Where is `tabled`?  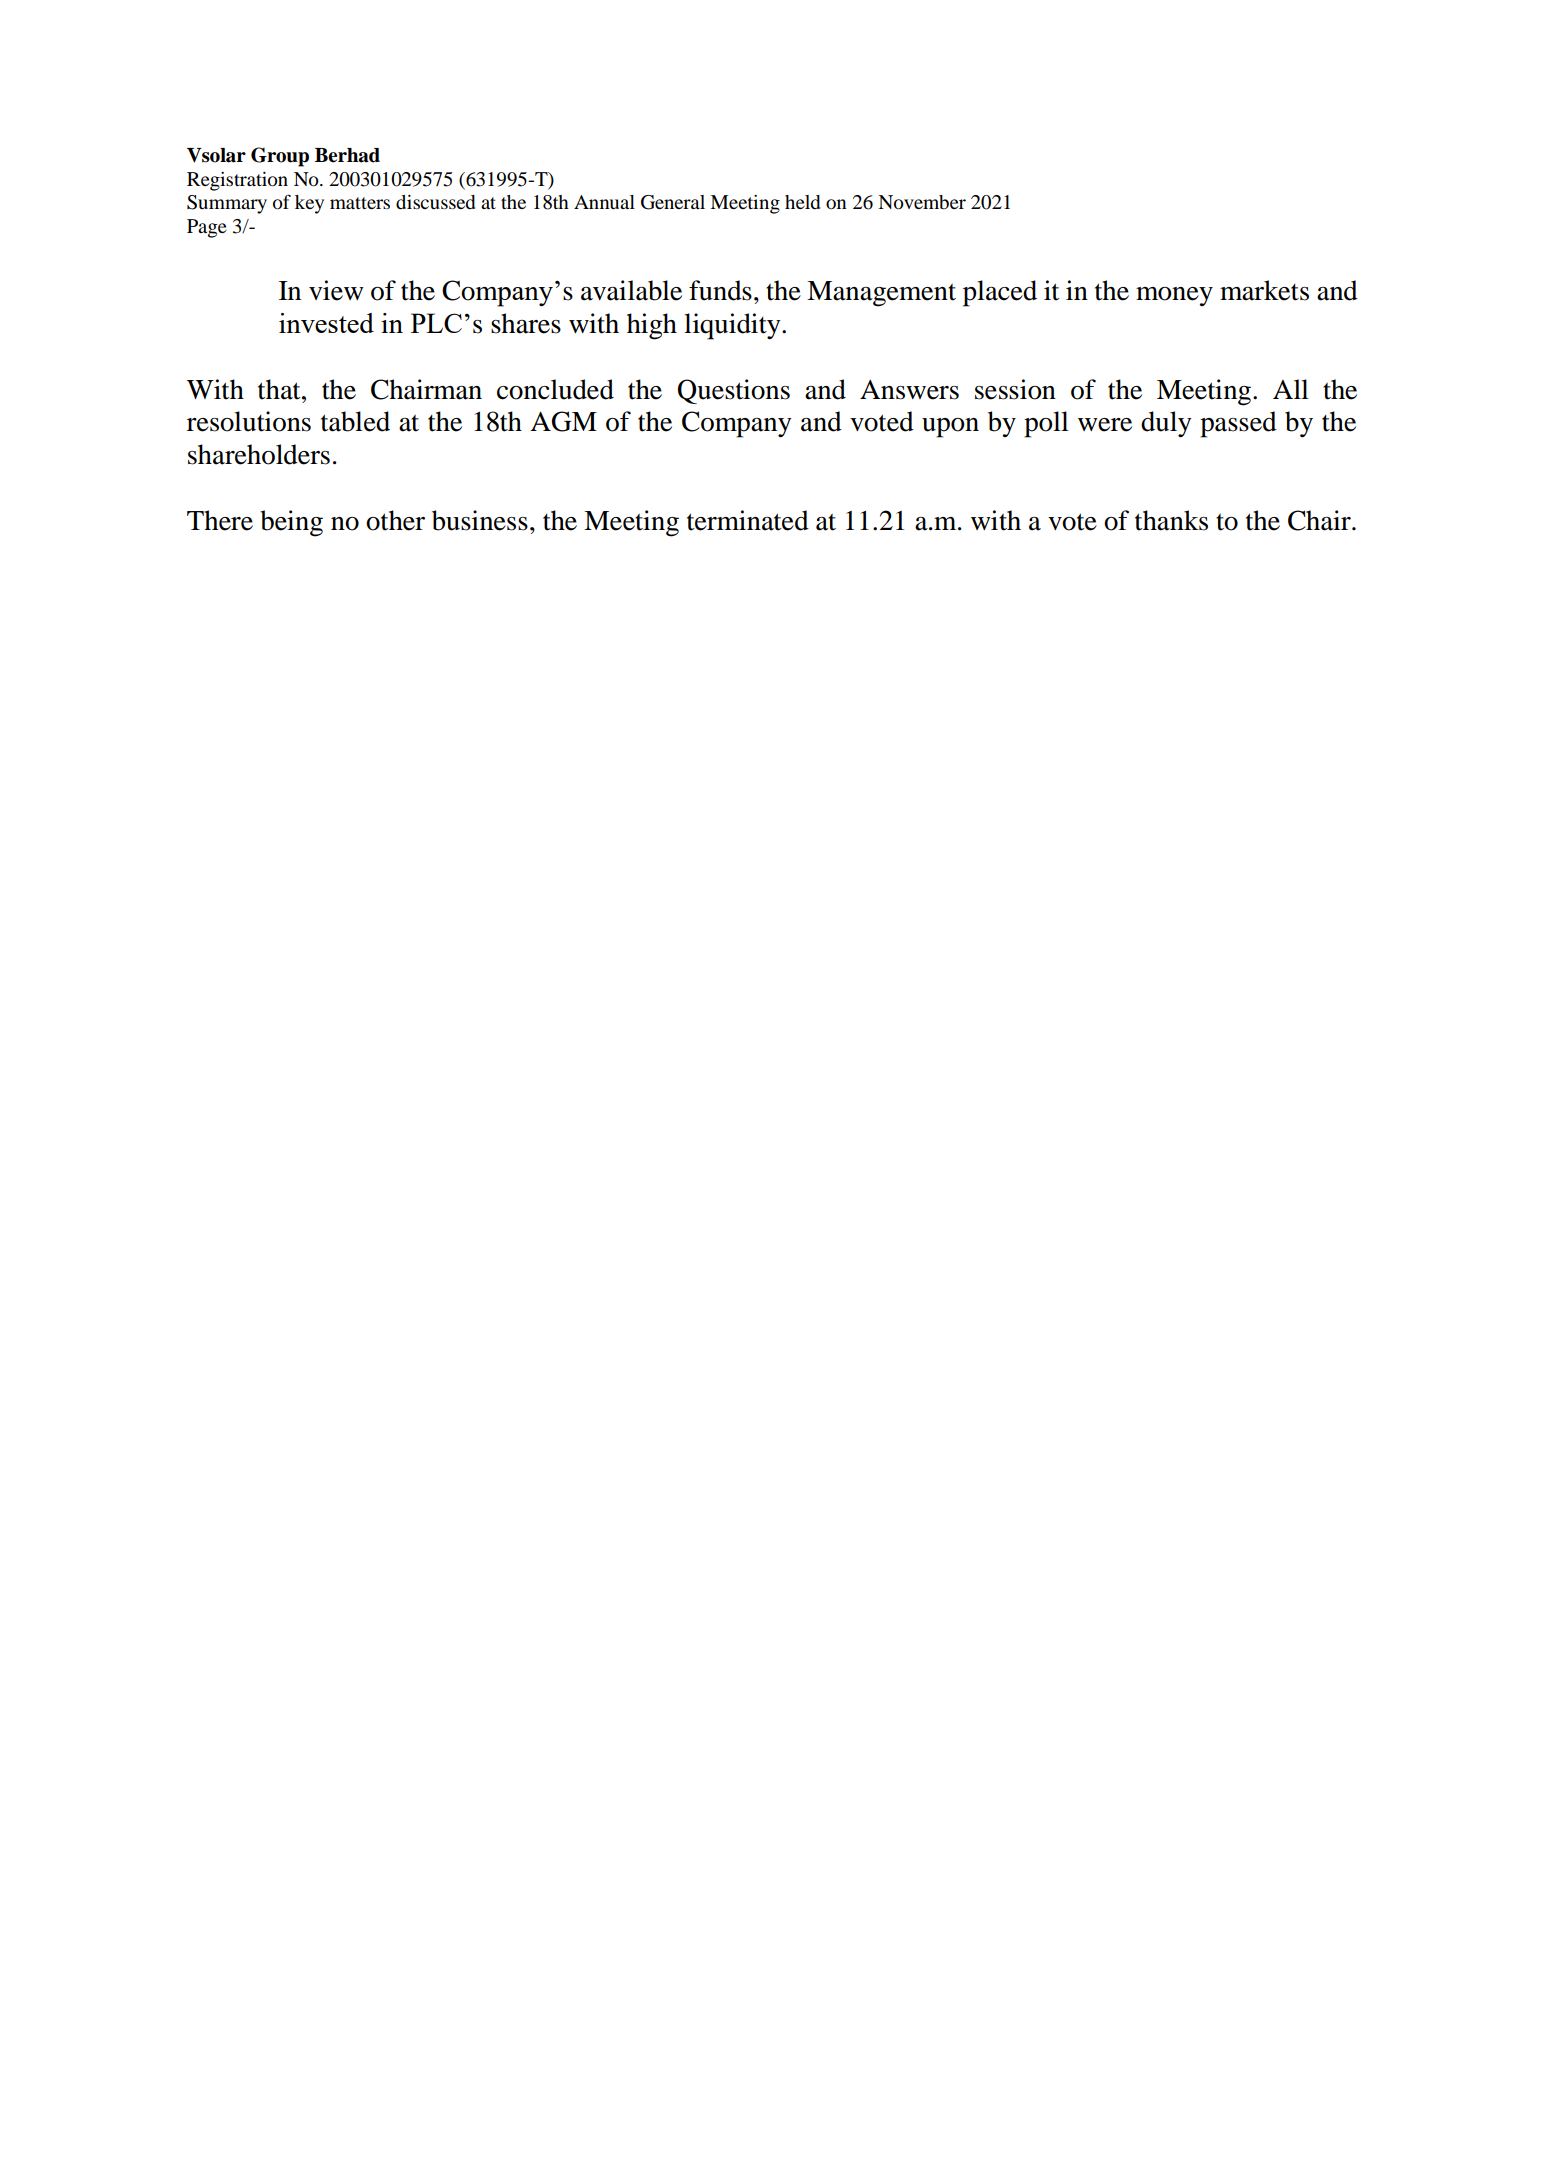
tabled is located at coordinates (355, 421).
